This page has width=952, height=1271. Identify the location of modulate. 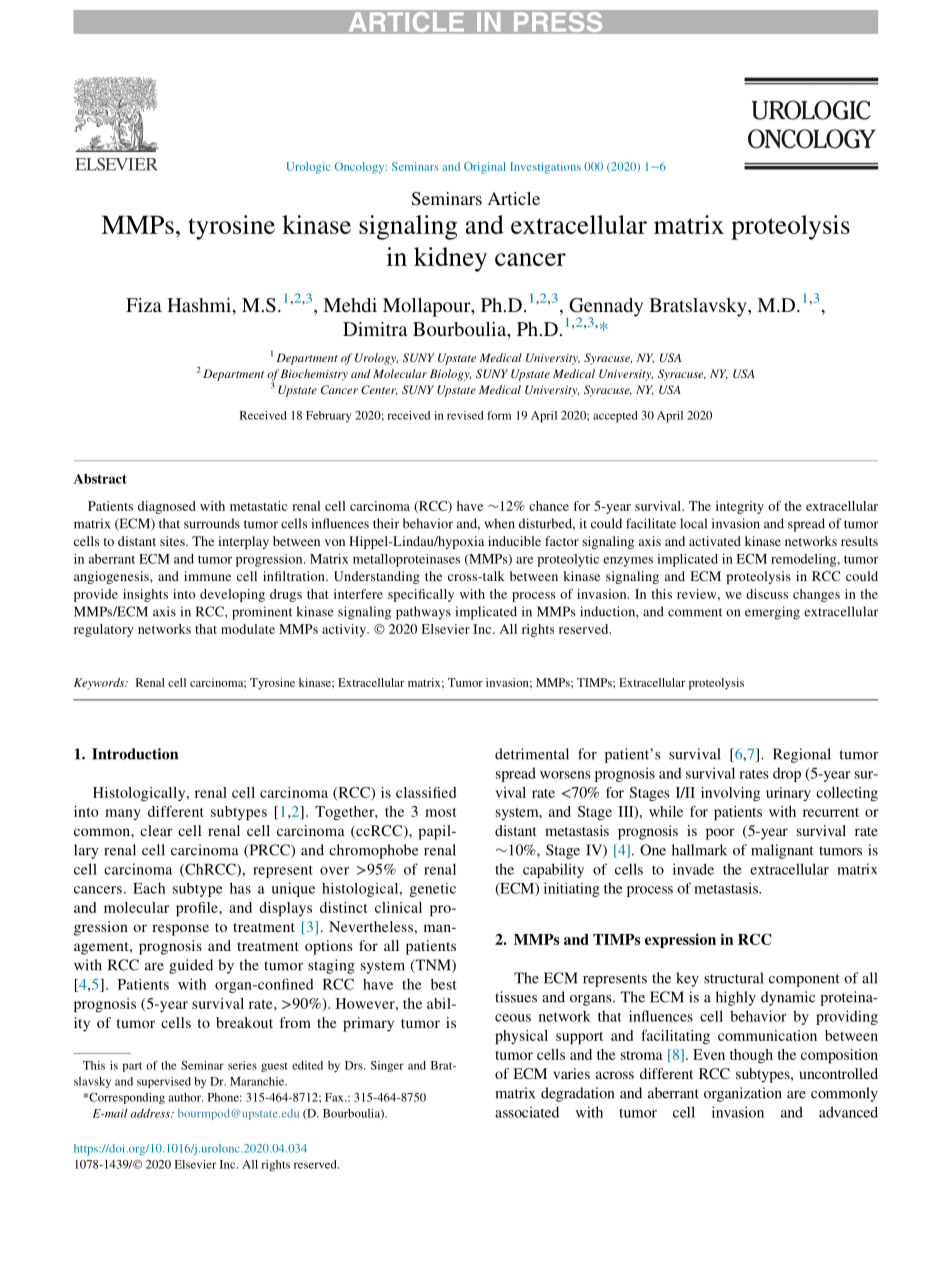
(248, 629).
